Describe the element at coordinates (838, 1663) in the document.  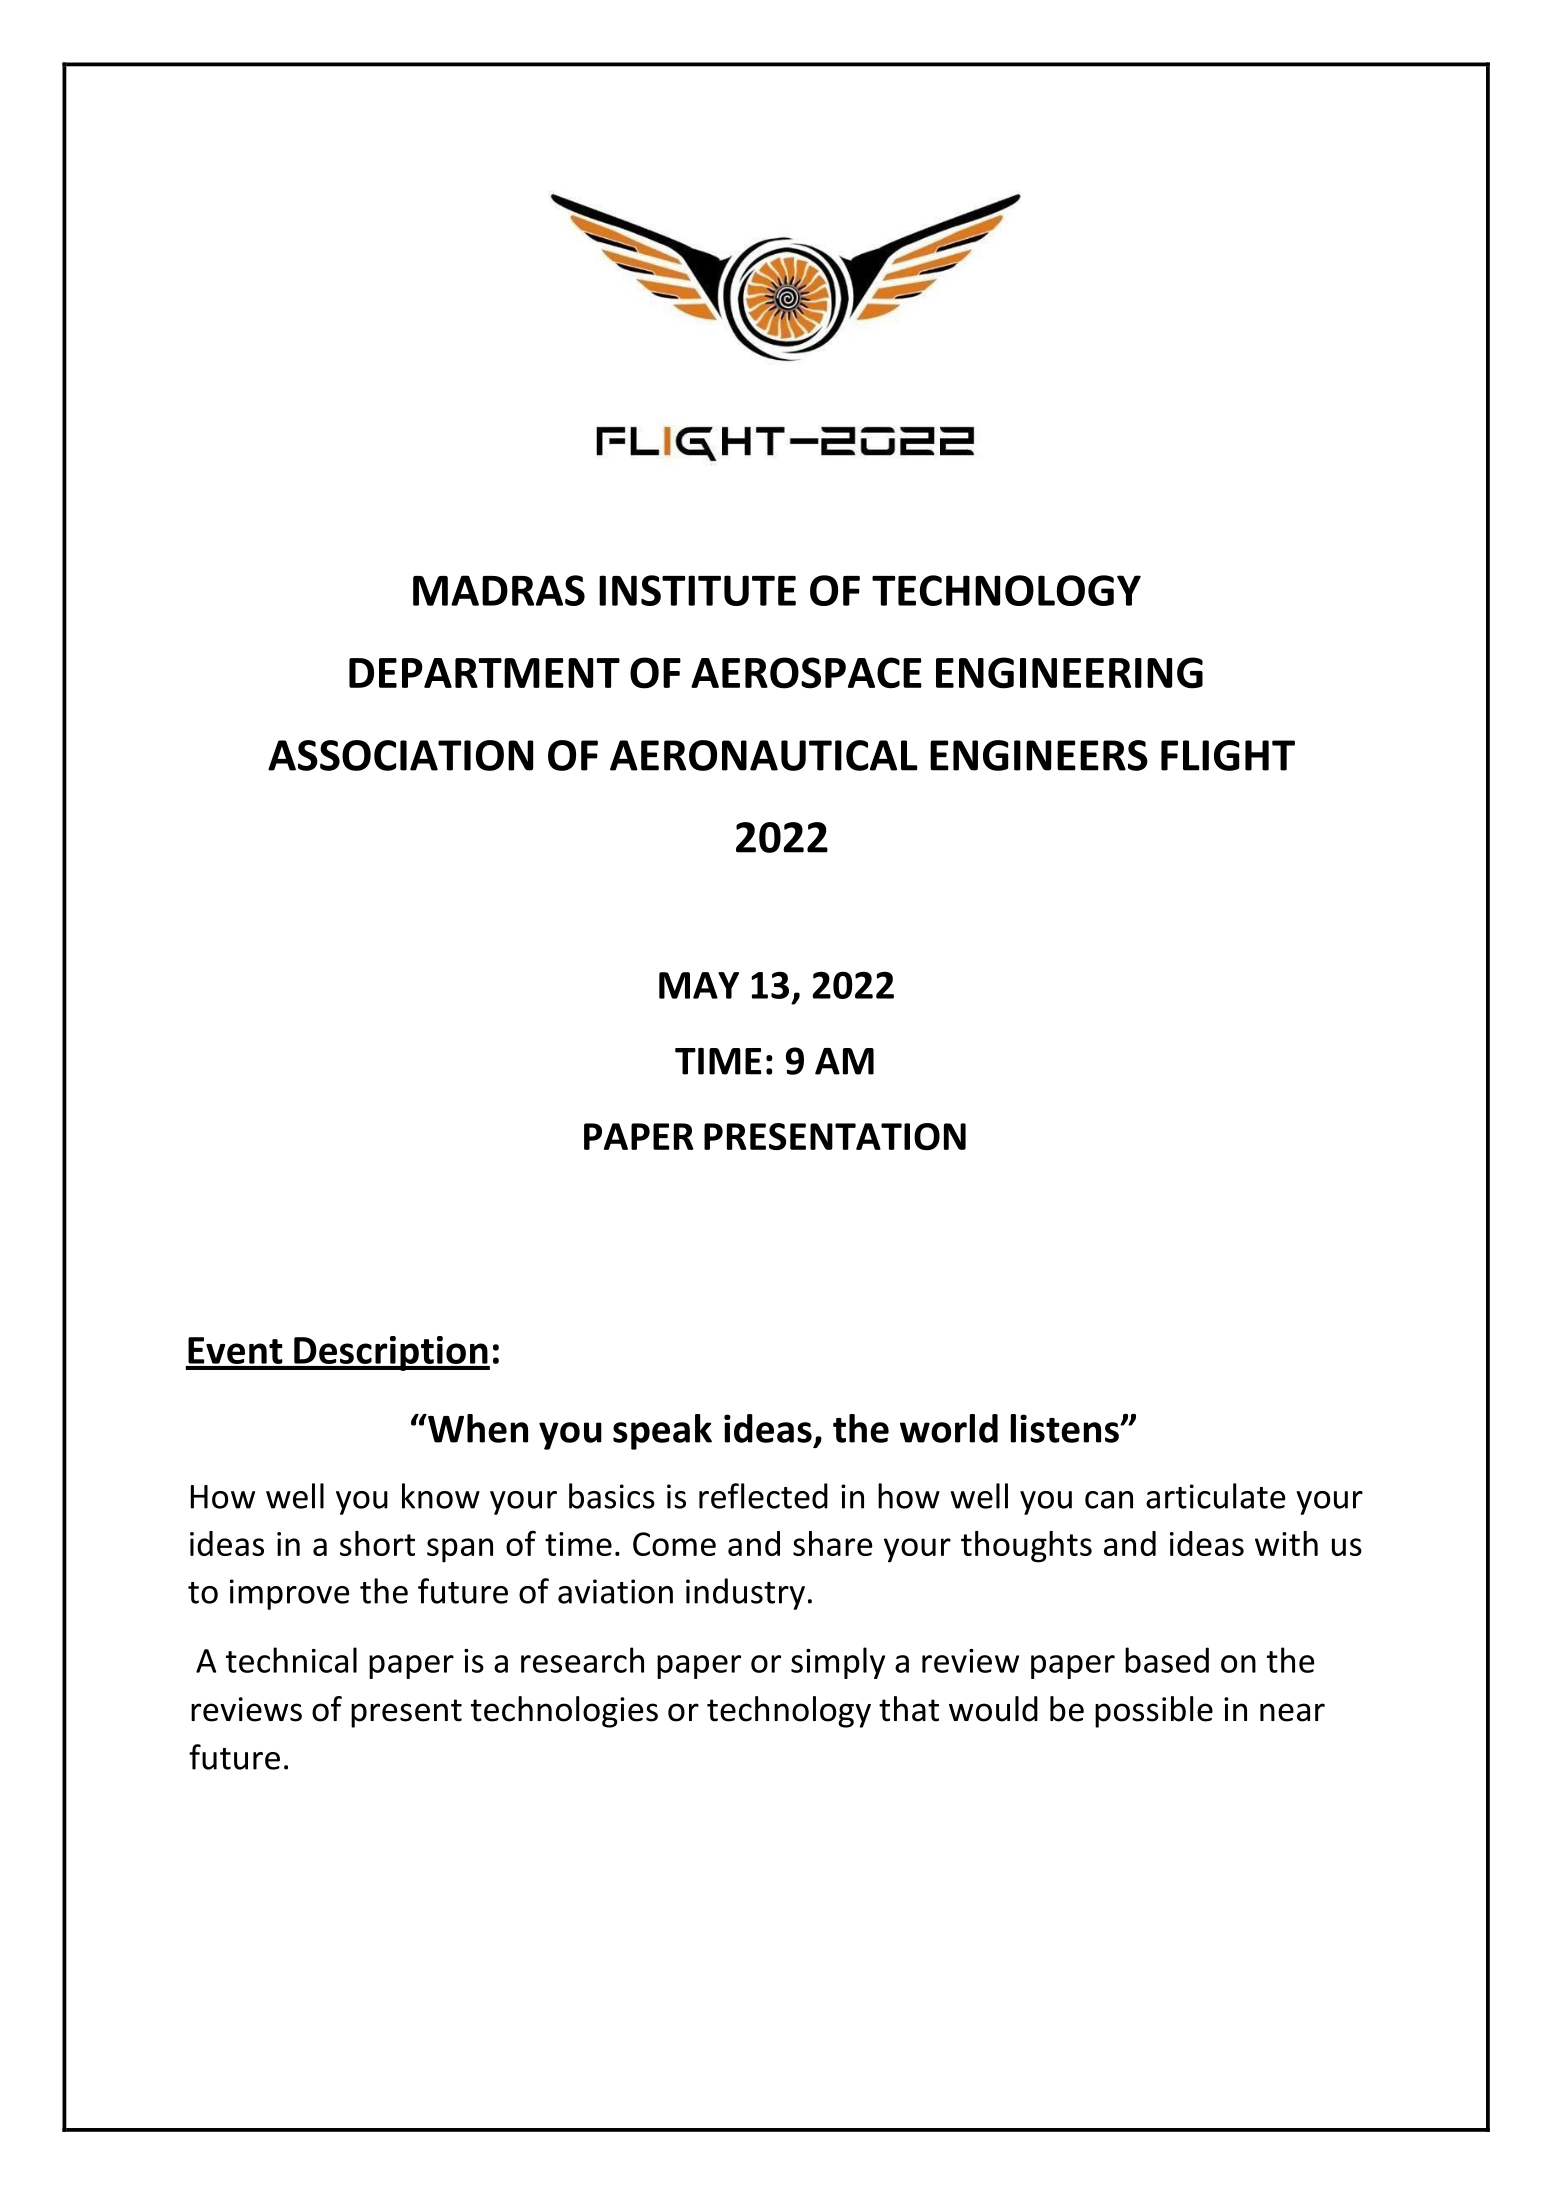
I see `simply` at that location.
